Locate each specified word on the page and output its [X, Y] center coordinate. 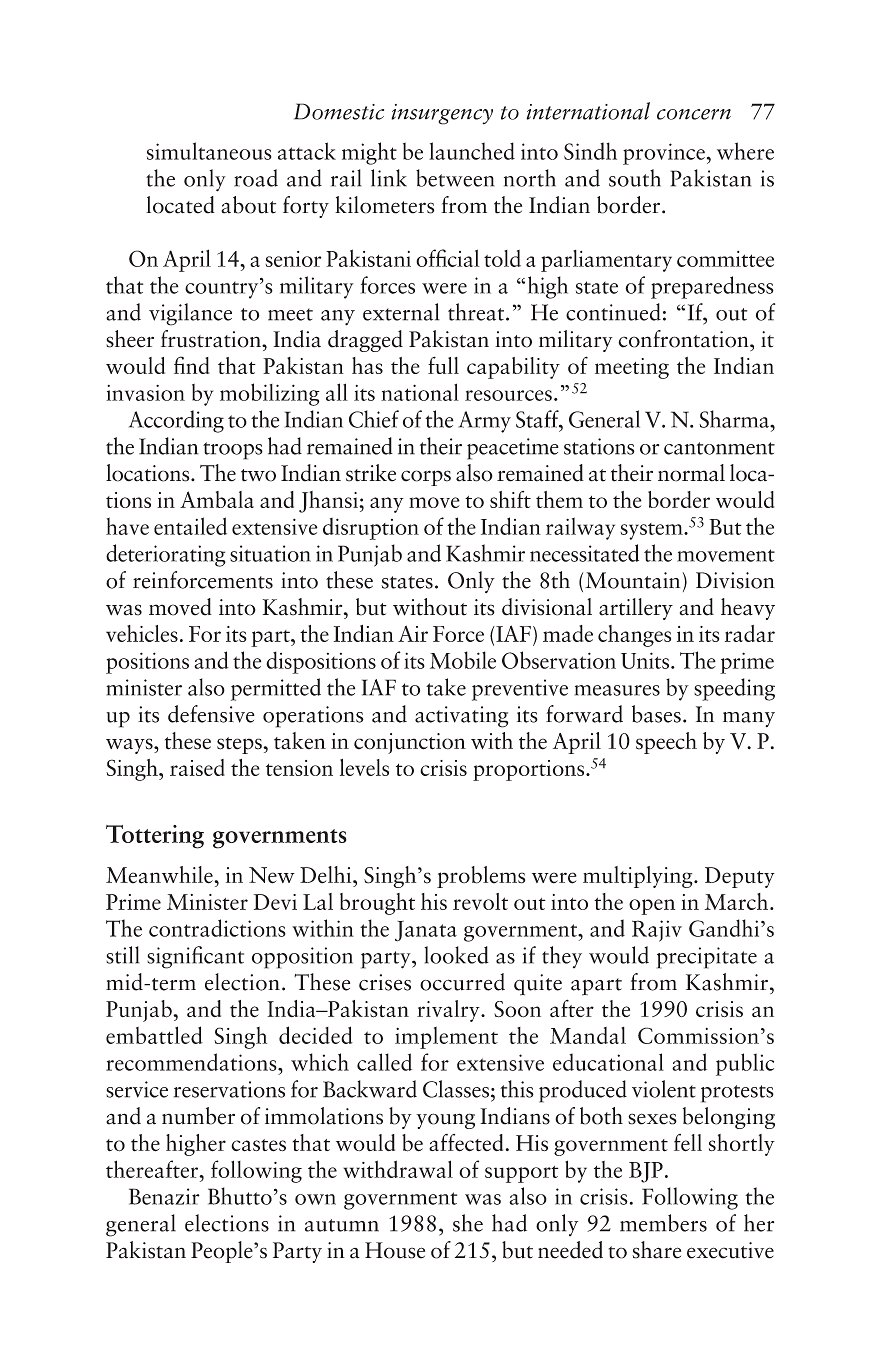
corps [426, 478]
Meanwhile [160, 875]
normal [691, 473]
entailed [190, 526]
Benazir [164, 1196]
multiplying [639, 877]
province [664, 154]
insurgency [442, 114]
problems [481, 877]
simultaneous [209, 151]
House [395, 1250]
